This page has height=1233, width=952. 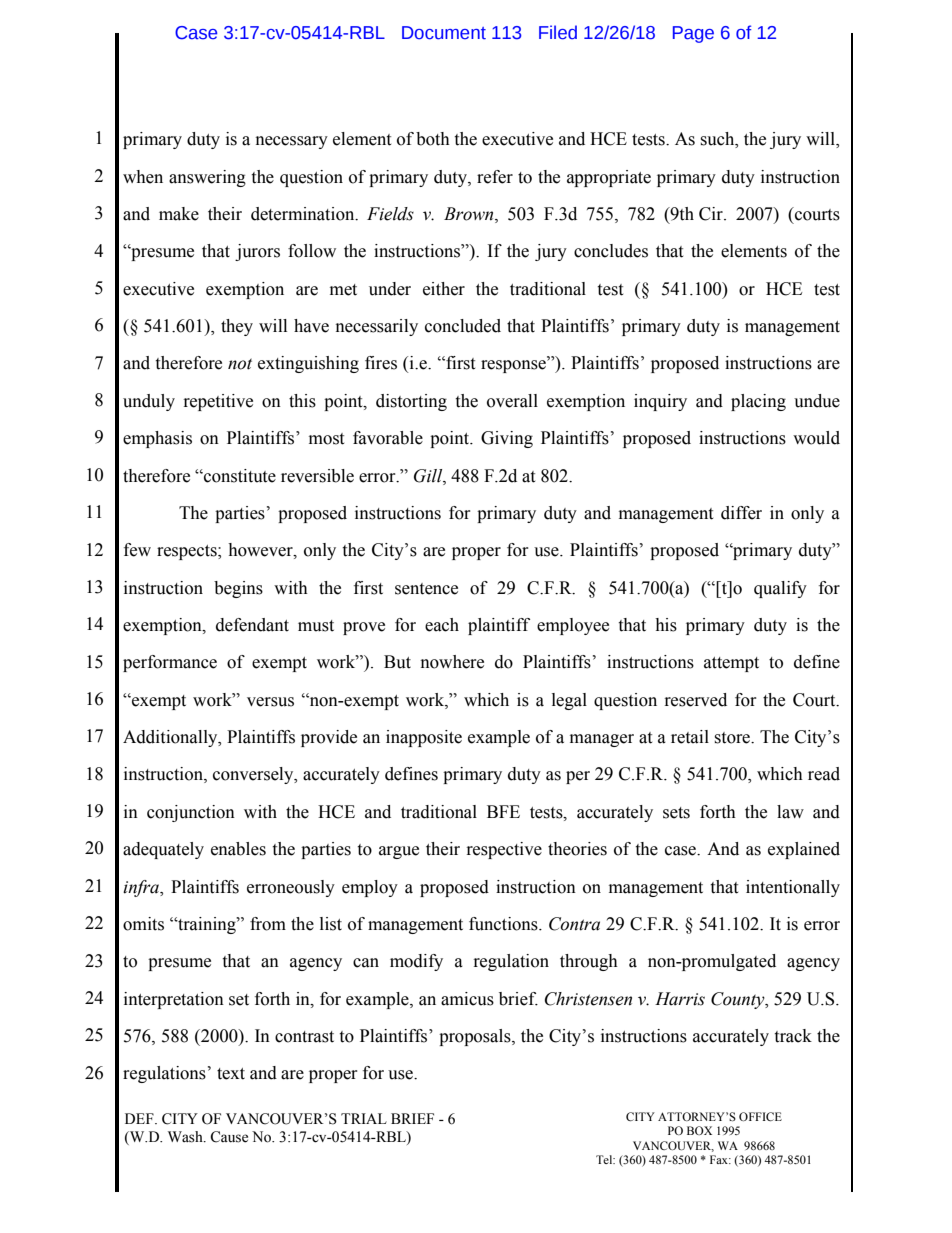 I want to click on Document, so click(x=444, y=33).
